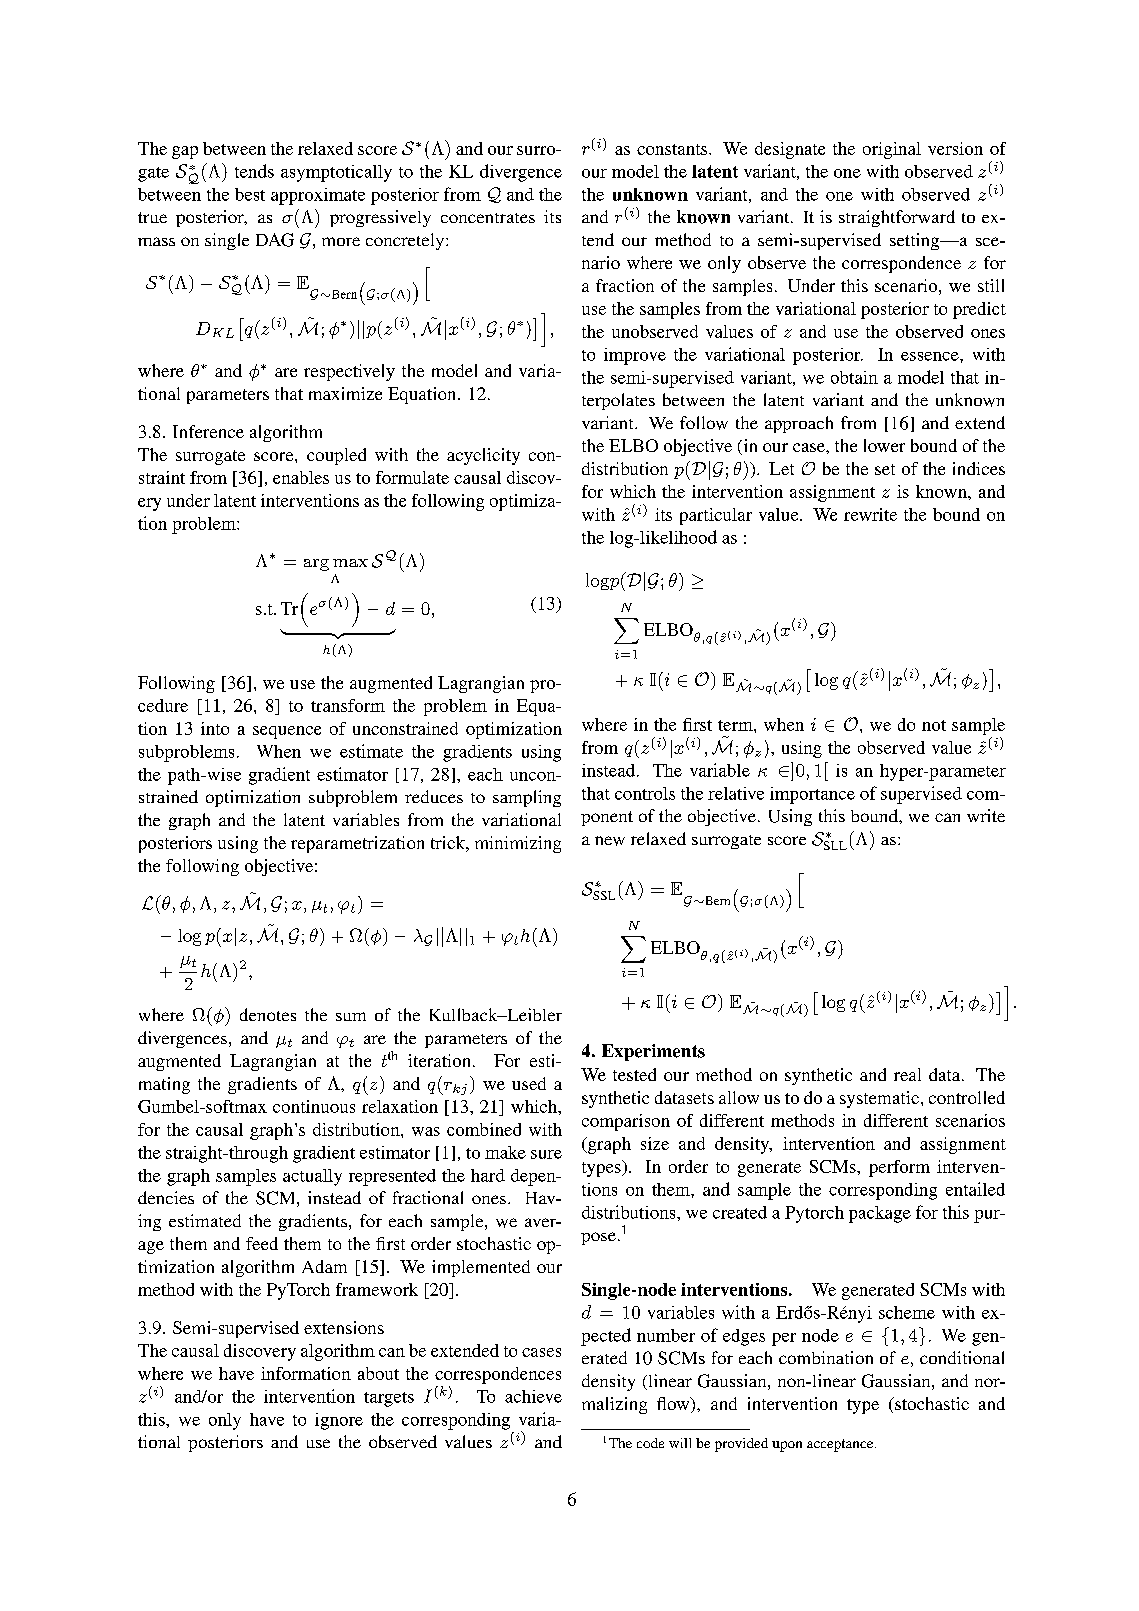 This screenshot has width=1139, height=1611. Describe the element at coordinates (301, 477) in the screenshot. I see `enables` at that location.
